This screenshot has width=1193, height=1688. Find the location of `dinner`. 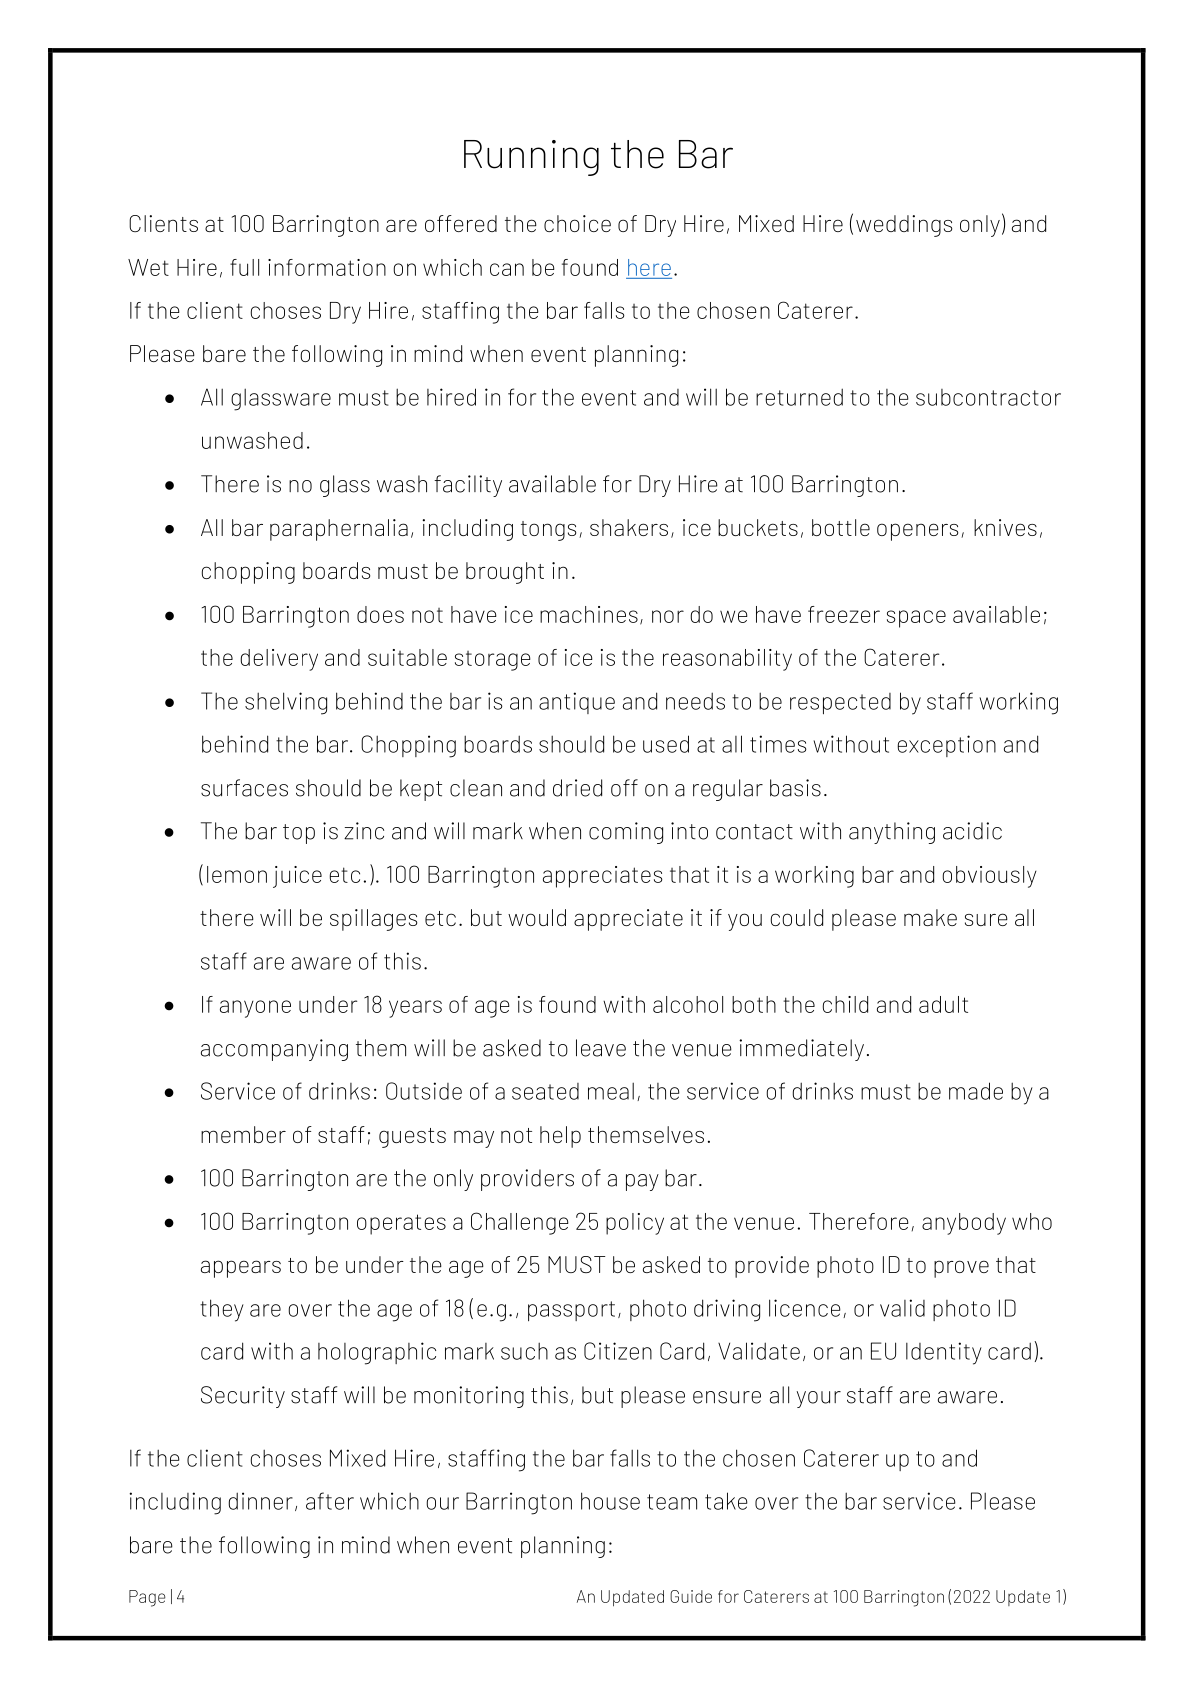

dinner is located at coordinates (260, 1501).
